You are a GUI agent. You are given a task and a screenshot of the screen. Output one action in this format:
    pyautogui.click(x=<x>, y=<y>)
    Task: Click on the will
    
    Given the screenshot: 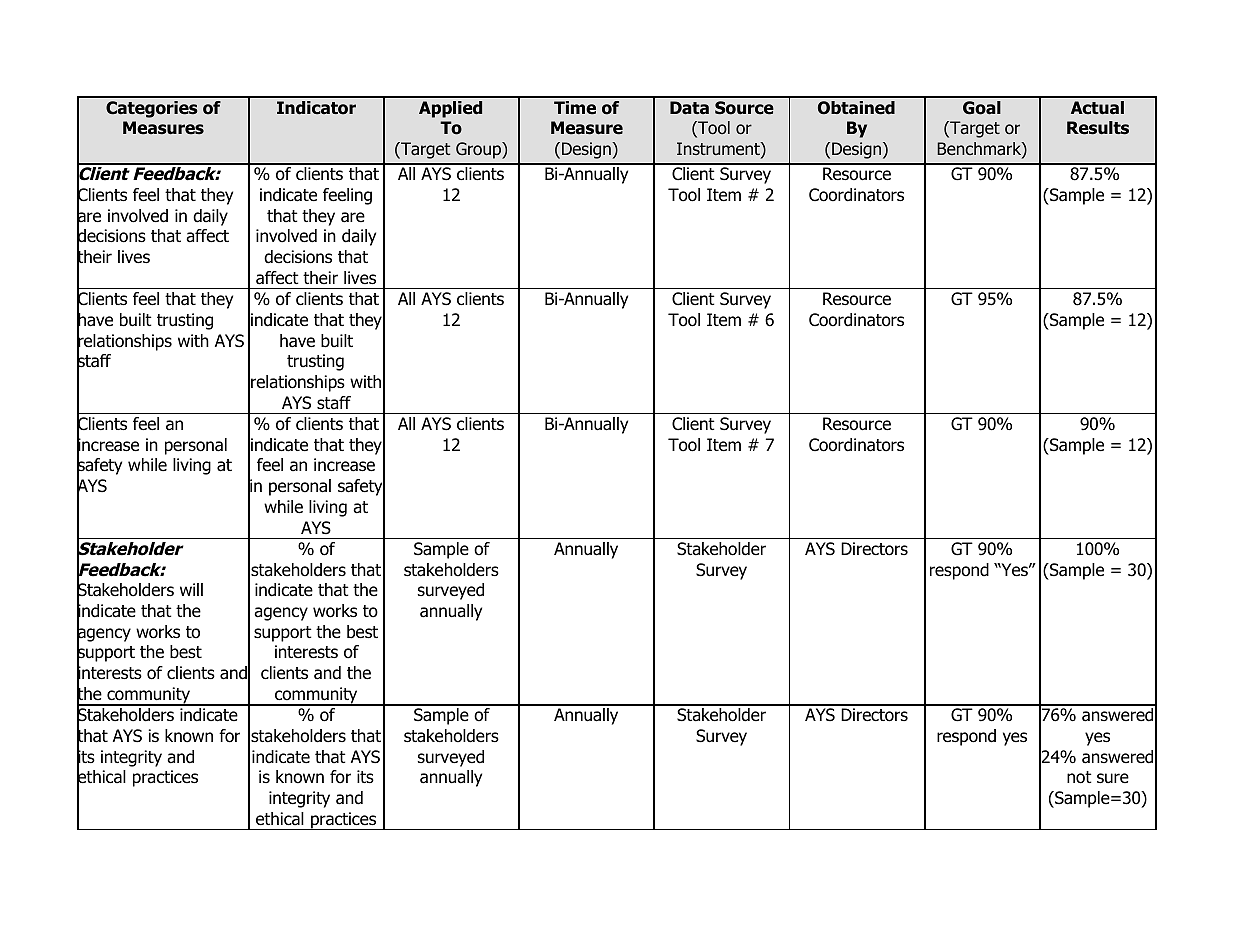 What is the action you would take?
    pyautogui.click(x=191, y=589)
